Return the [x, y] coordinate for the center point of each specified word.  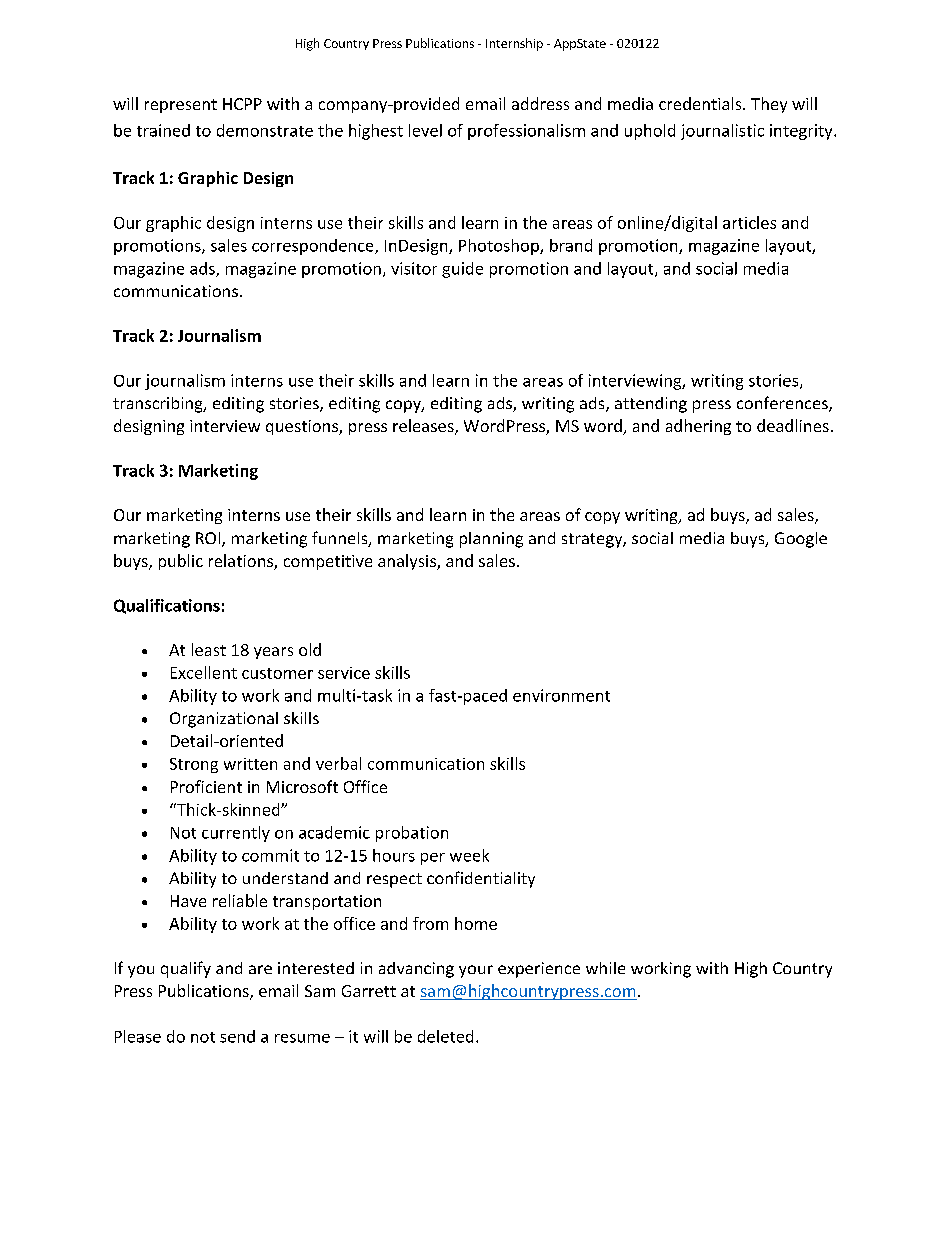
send [237, 1036]
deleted [445, 1036]
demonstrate [265, 130]
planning [491, 540]
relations [242, 562]
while [605, 968]
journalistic [722, 132]
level [425, 130]
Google [801, 540]
